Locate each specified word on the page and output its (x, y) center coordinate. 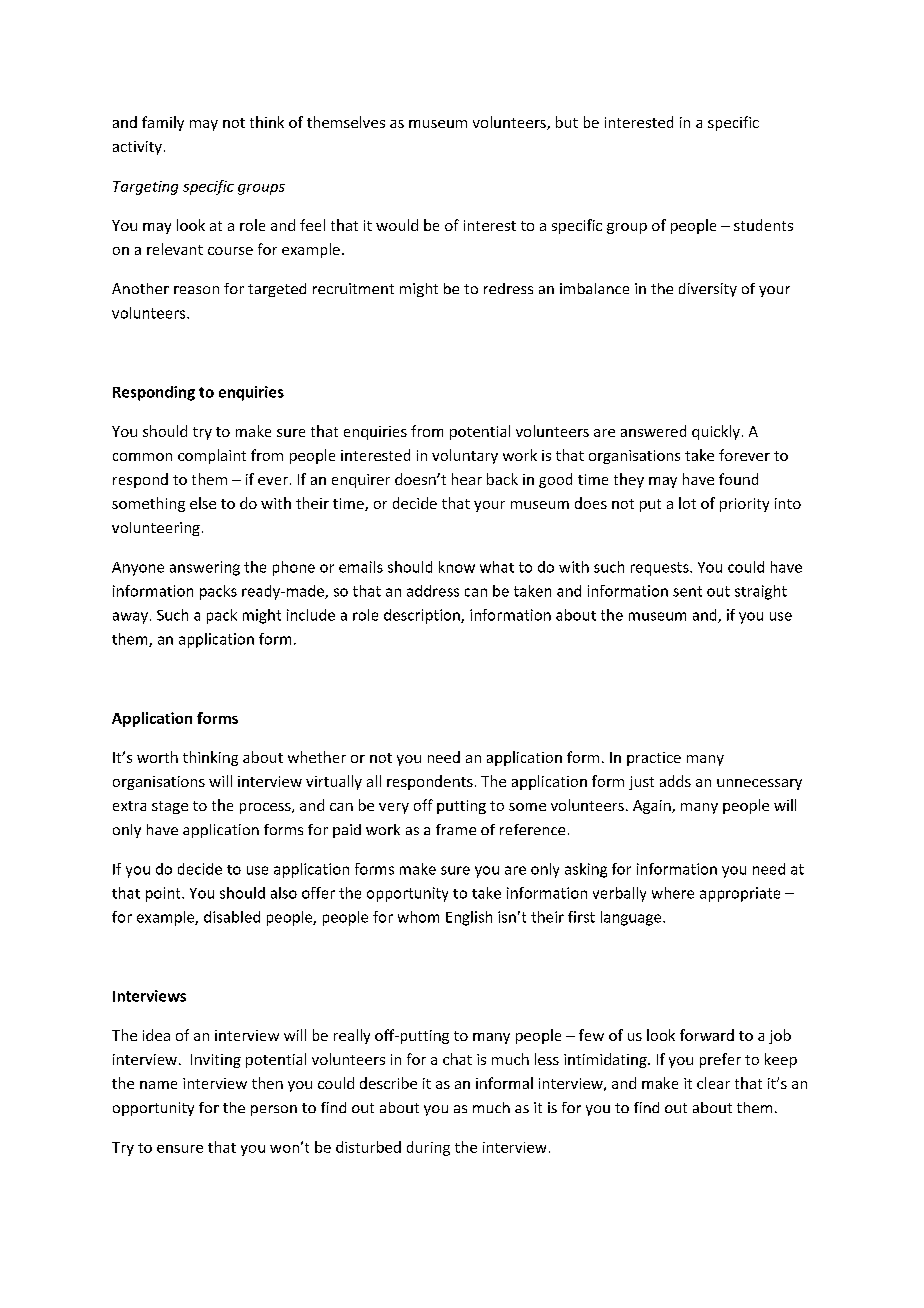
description (423, 616)
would (397, 225)
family (163, 123)
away (130, 618)
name (158, 1085)
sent (687, 591)
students (763, 225)
